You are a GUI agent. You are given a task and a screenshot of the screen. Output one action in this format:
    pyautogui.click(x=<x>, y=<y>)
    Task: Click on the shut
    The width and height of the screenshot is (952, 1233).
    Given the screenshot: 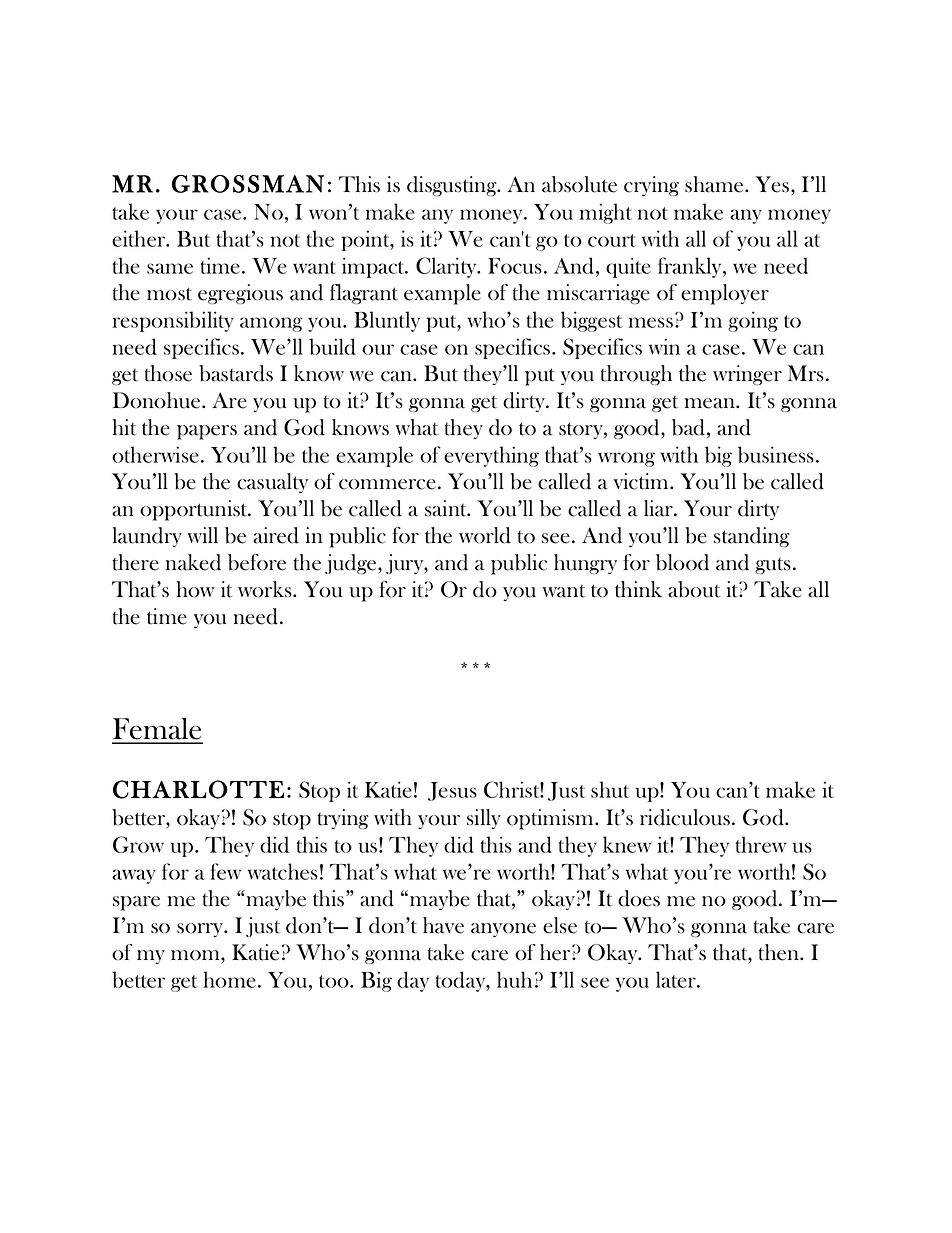 What is the action you would take?
    pyautogui.click(x=610, y=789)
